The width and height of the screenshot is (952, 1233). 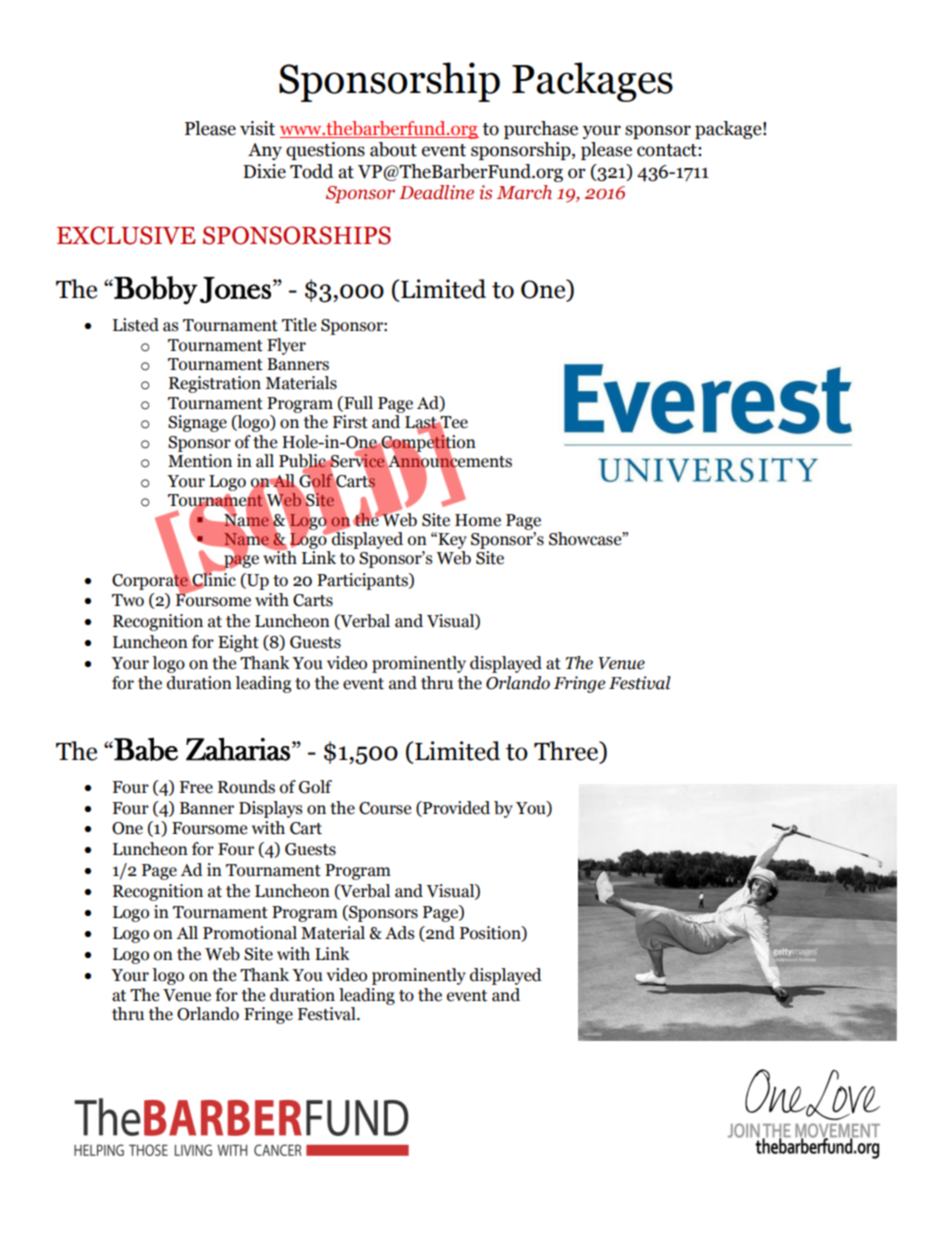 I want to click on visit, so click(x=257, y=128).
